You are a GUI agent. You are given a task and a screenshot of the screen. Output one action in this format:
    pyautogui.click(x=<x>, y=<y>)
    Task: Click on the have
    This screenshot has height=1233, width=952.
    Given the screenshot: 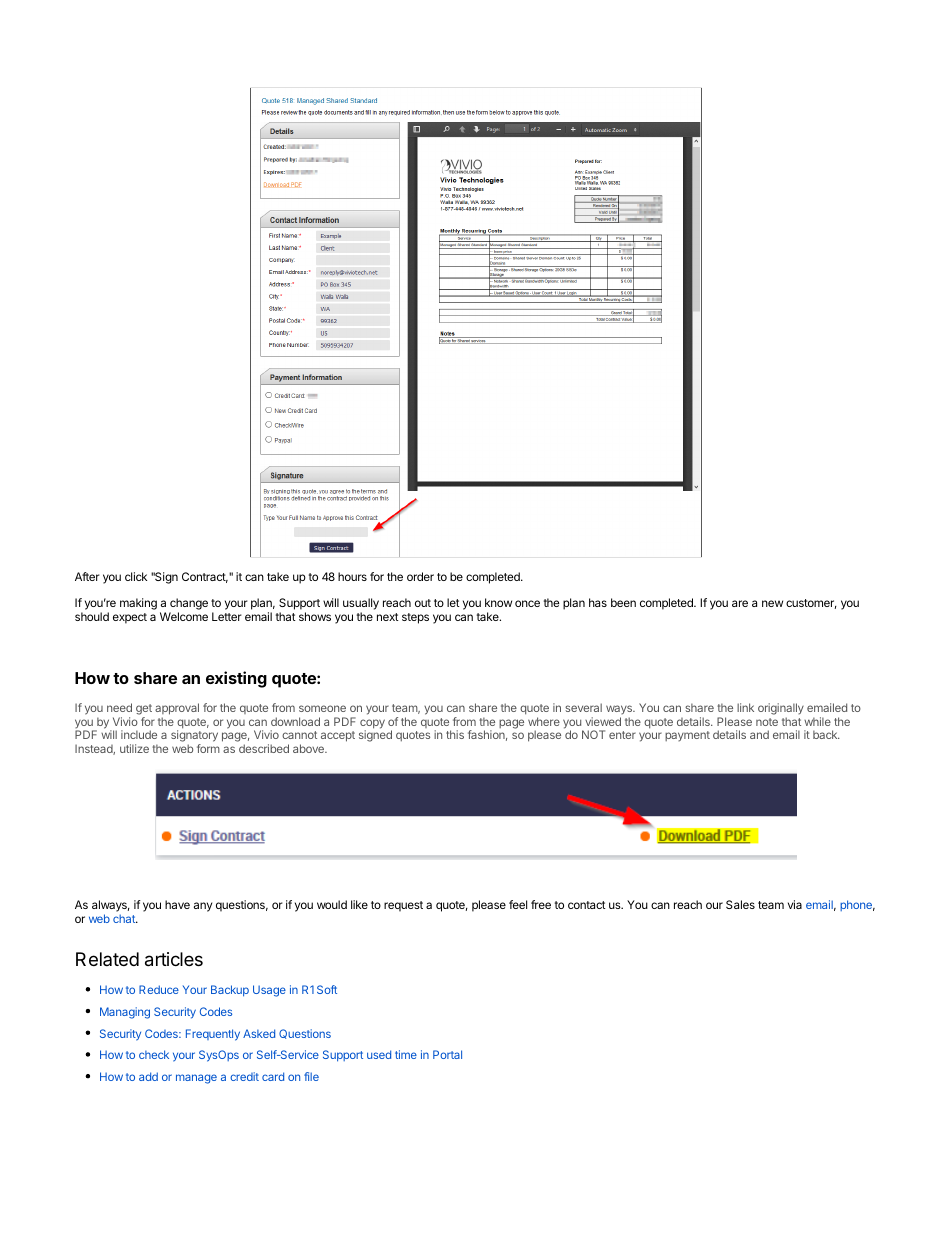 What is the action you would take?
    pyautogui.click(x=177, y=904)
